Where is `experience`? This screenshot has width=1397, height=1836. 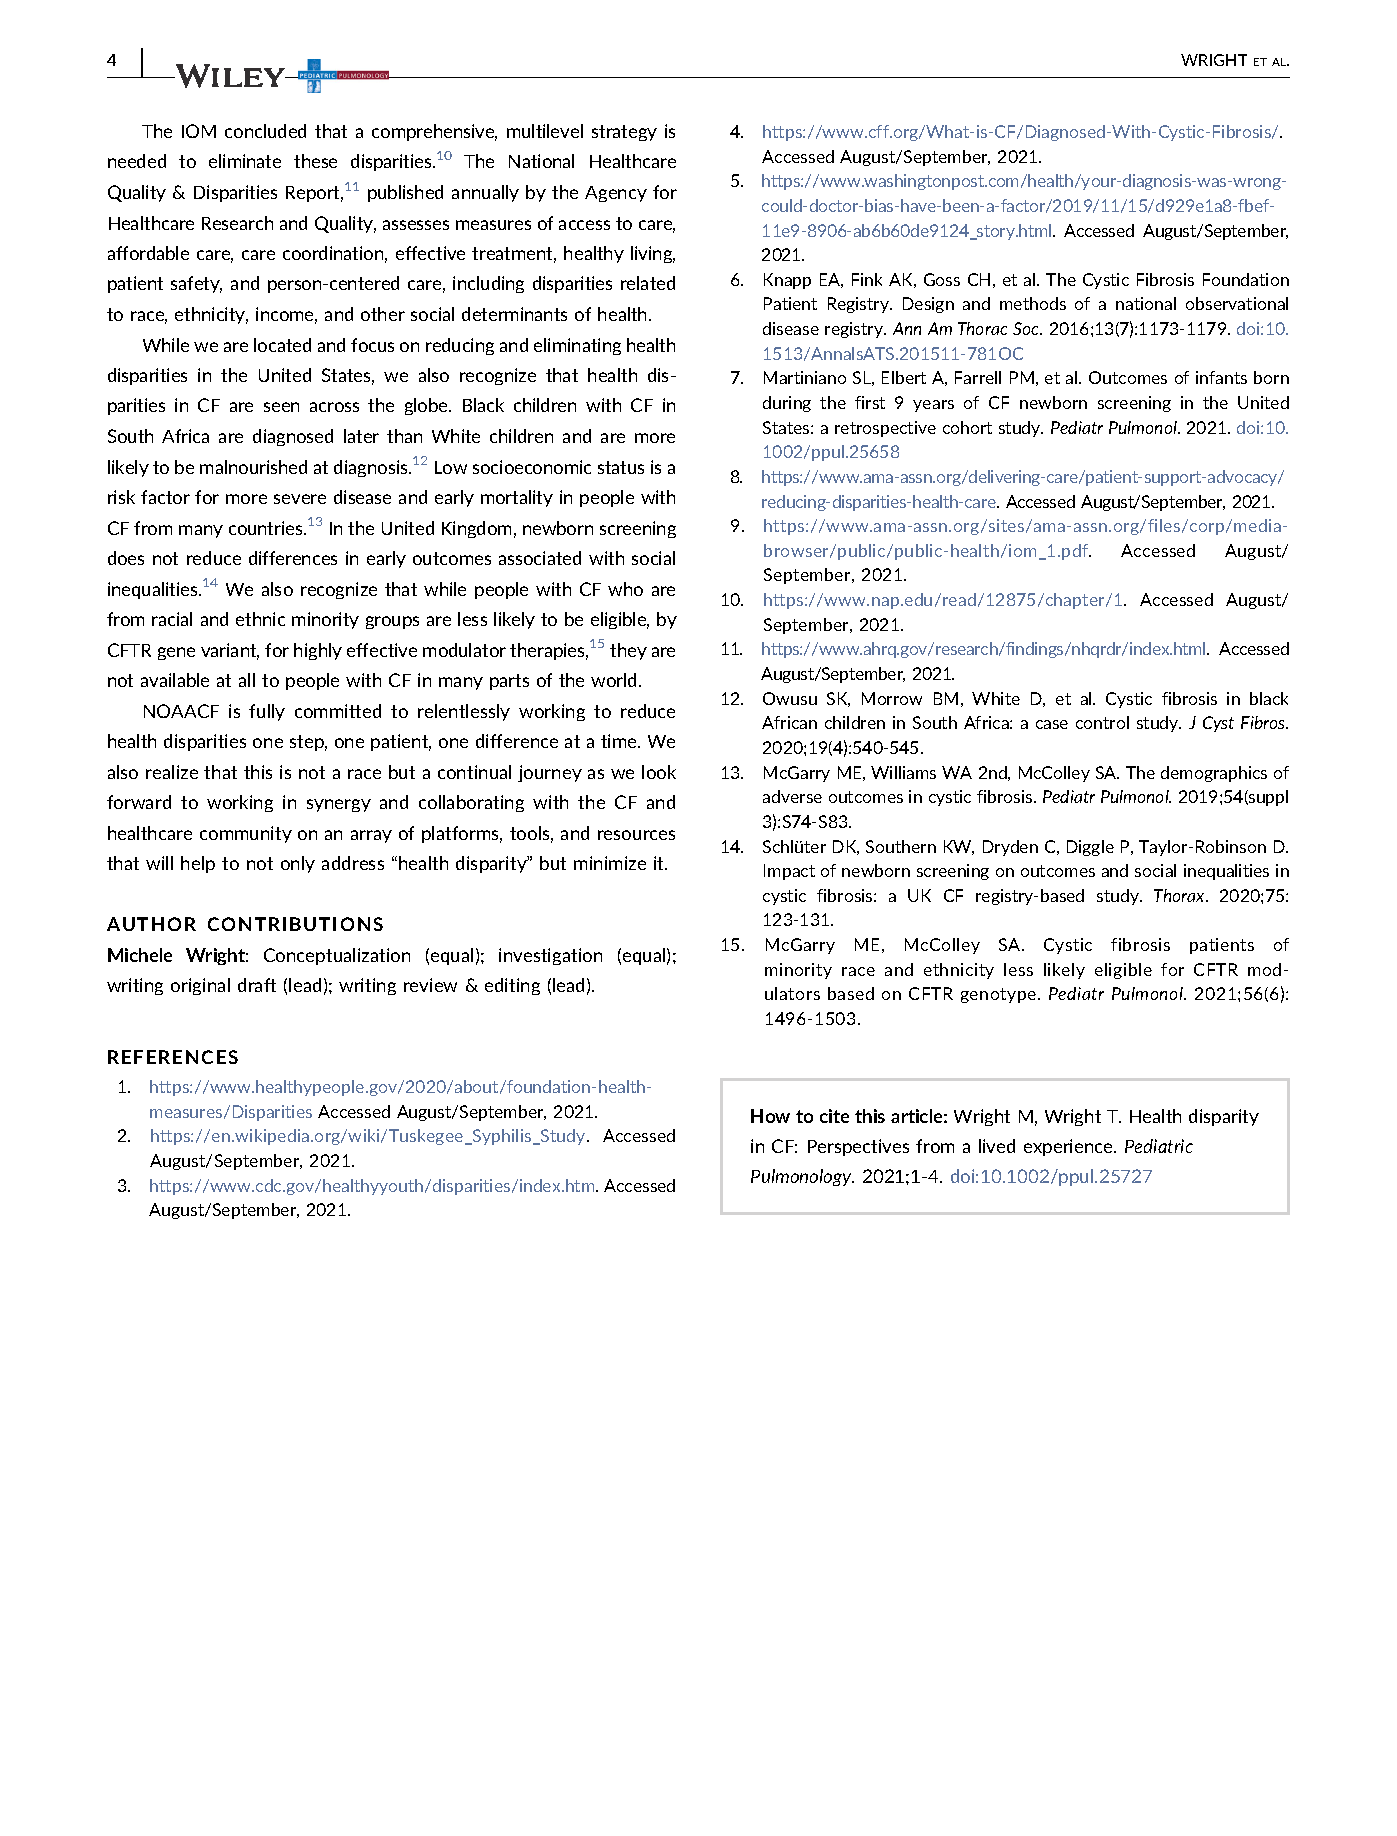 experience is located at coordinates (1069, 1147).
